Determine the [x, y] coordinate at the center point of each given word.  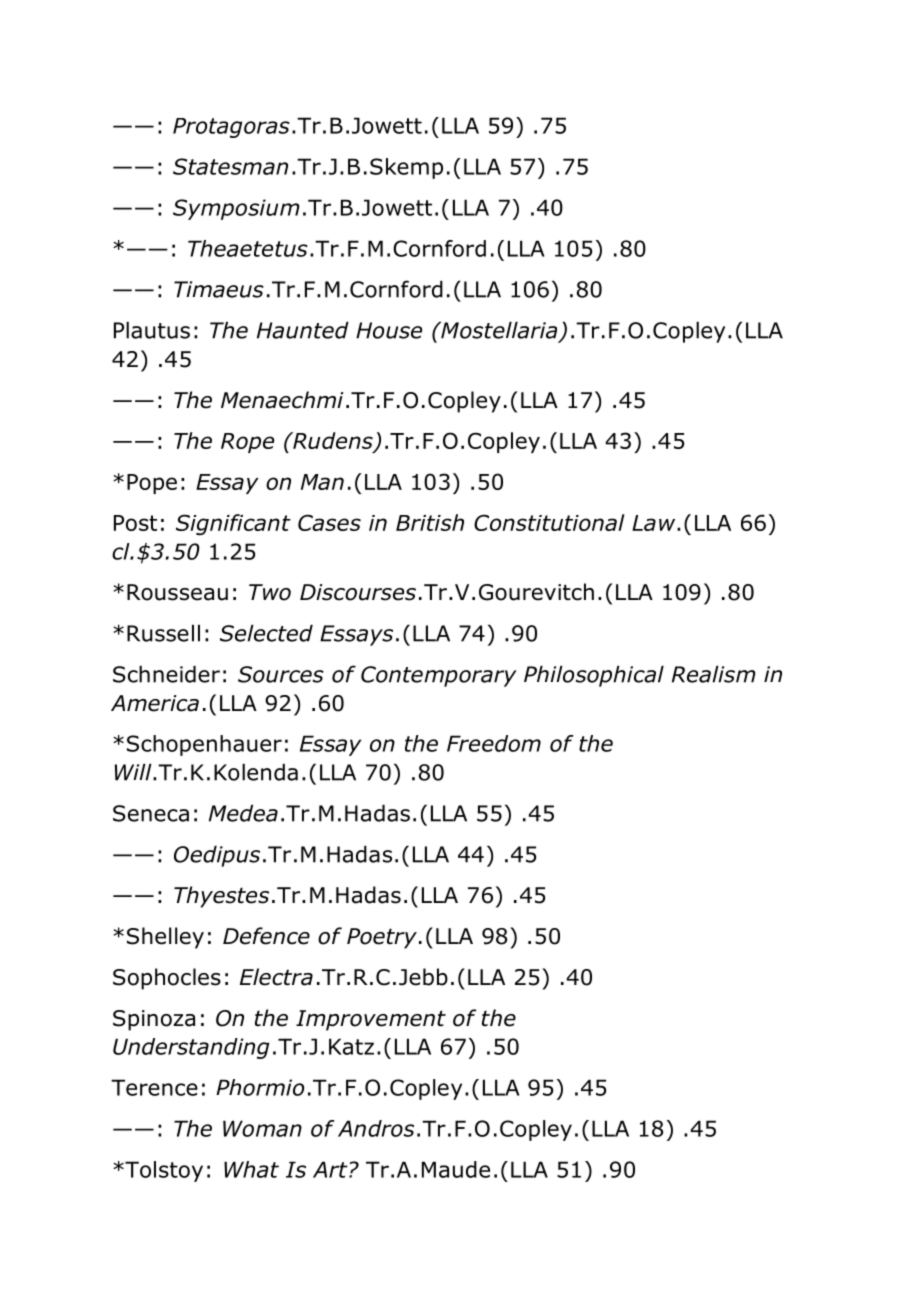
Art [331, 1169]
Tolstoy [163, 1171]
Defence [266, 936]
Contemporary [439, 676]
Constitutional [549, 522]
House [389, 330]
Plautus [152, 330]
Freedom [494, 743]
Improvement [371, 1020]
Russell [163, 633]
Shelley [165, 938]
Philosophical [594, 676]
